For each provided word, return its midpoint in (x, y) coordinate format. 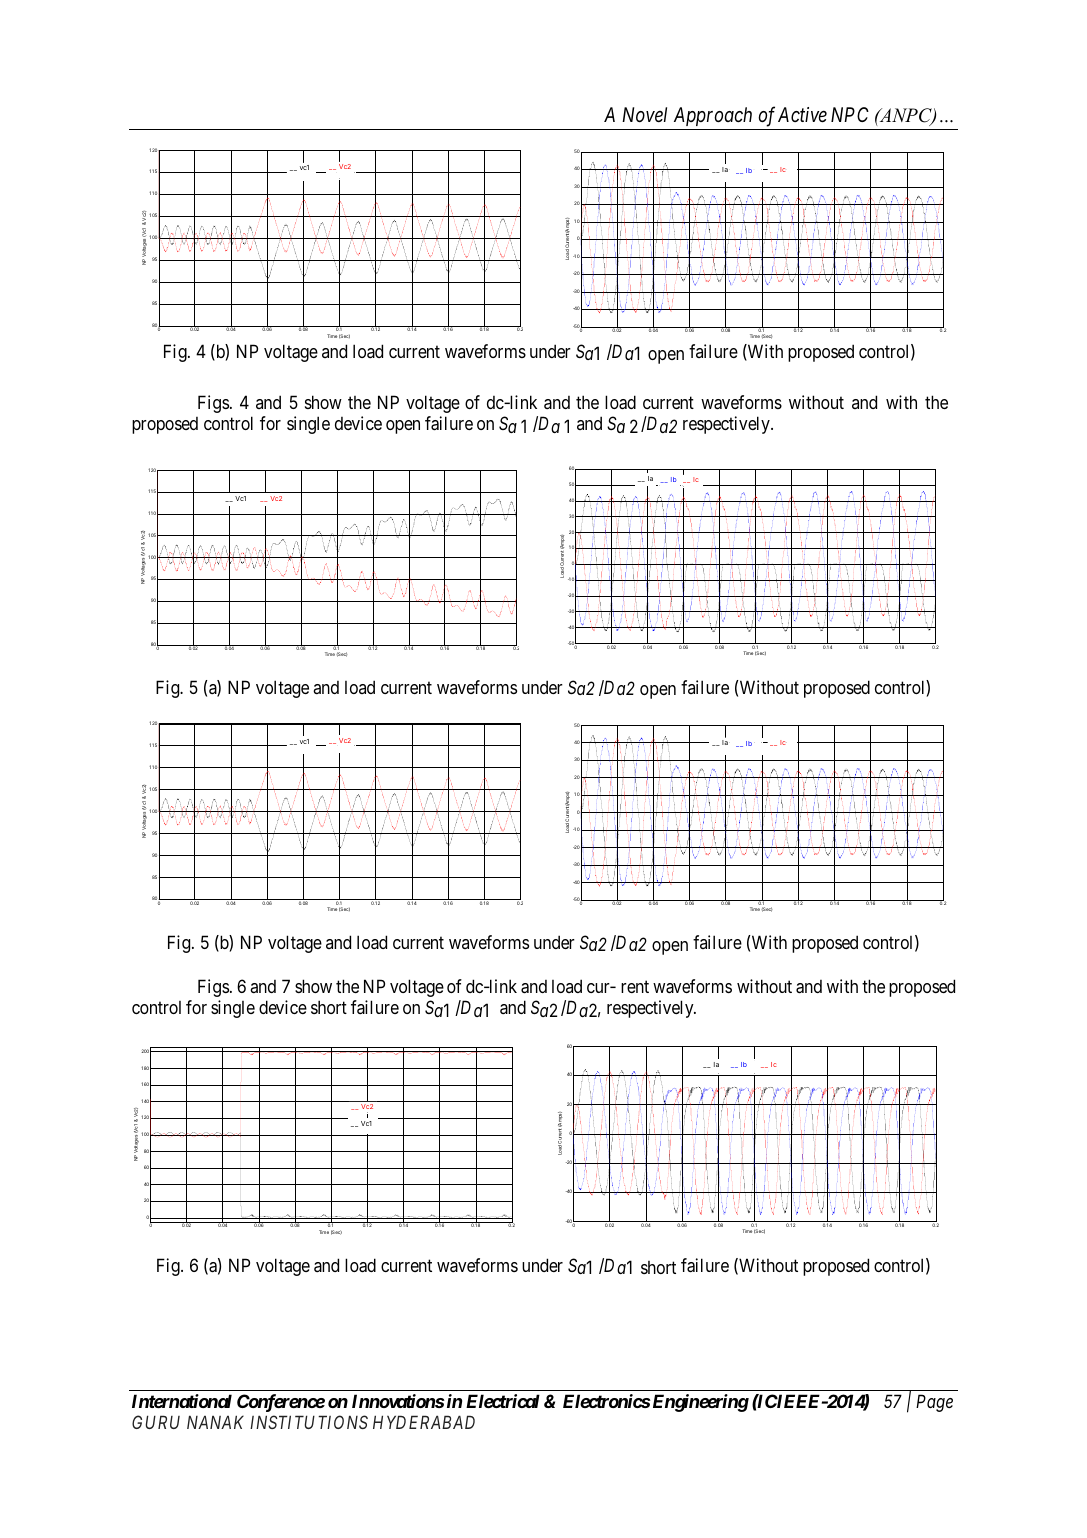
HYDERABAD (424, 1422)
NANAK (215, 1422)
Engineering (699, 1403)
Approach (713, 116)
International (182, 1401)
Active (802, 115)
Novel (644, 114)
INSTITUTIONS (309, 1422)
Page (934, 1403)
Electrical (503, 1401)
